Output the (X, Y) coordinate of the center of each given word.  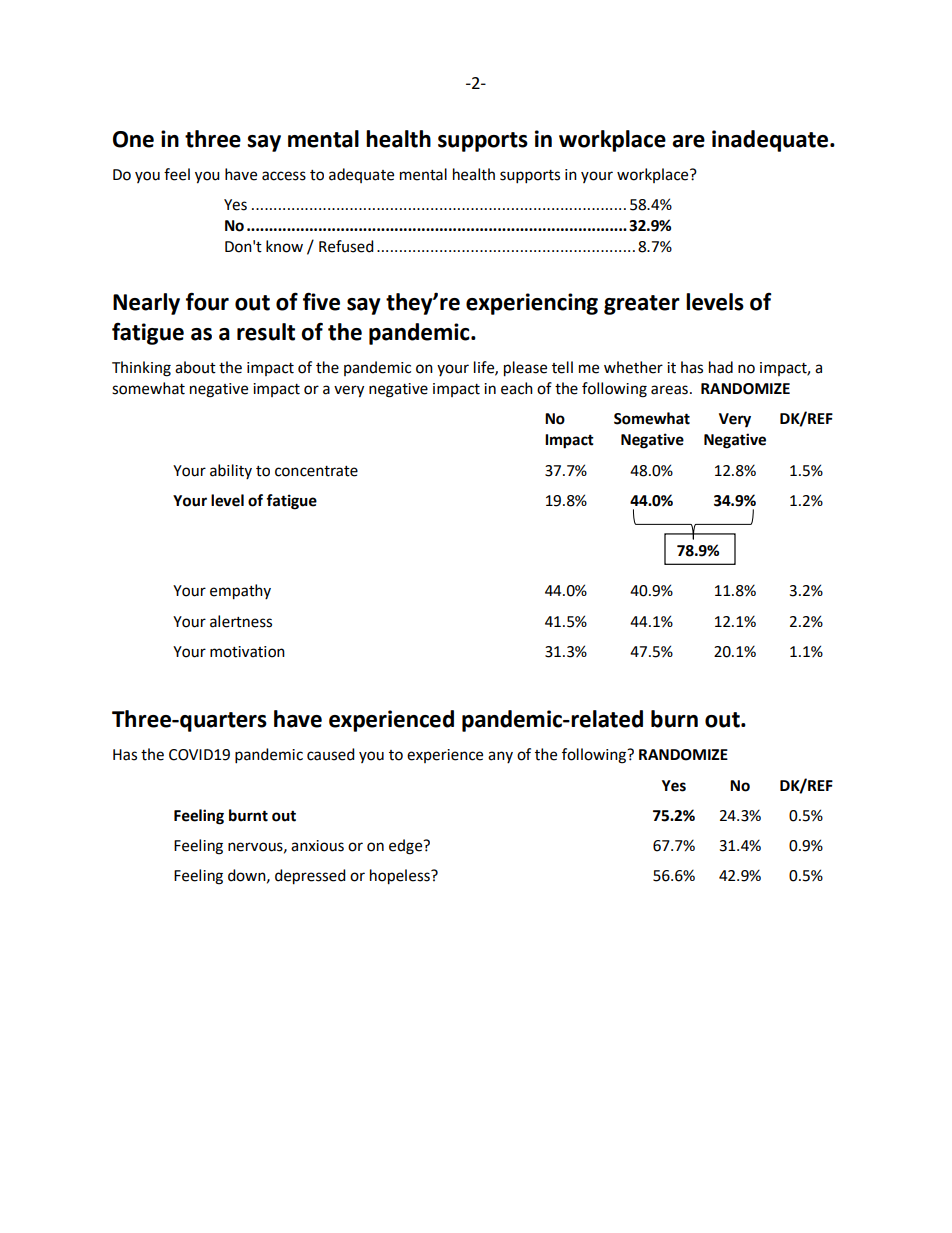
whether (633, 367)
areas (669, 390)
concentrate (316, 471)
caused (331, 754)
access (284, 176)
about (195, 367)
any (500, 757)
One (133, 139)
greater (642, 305)
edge (407, 847)
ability (231, 471)
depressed (310, 877)
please (525, 369)
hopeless (401, 877)
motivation (247, 652)
